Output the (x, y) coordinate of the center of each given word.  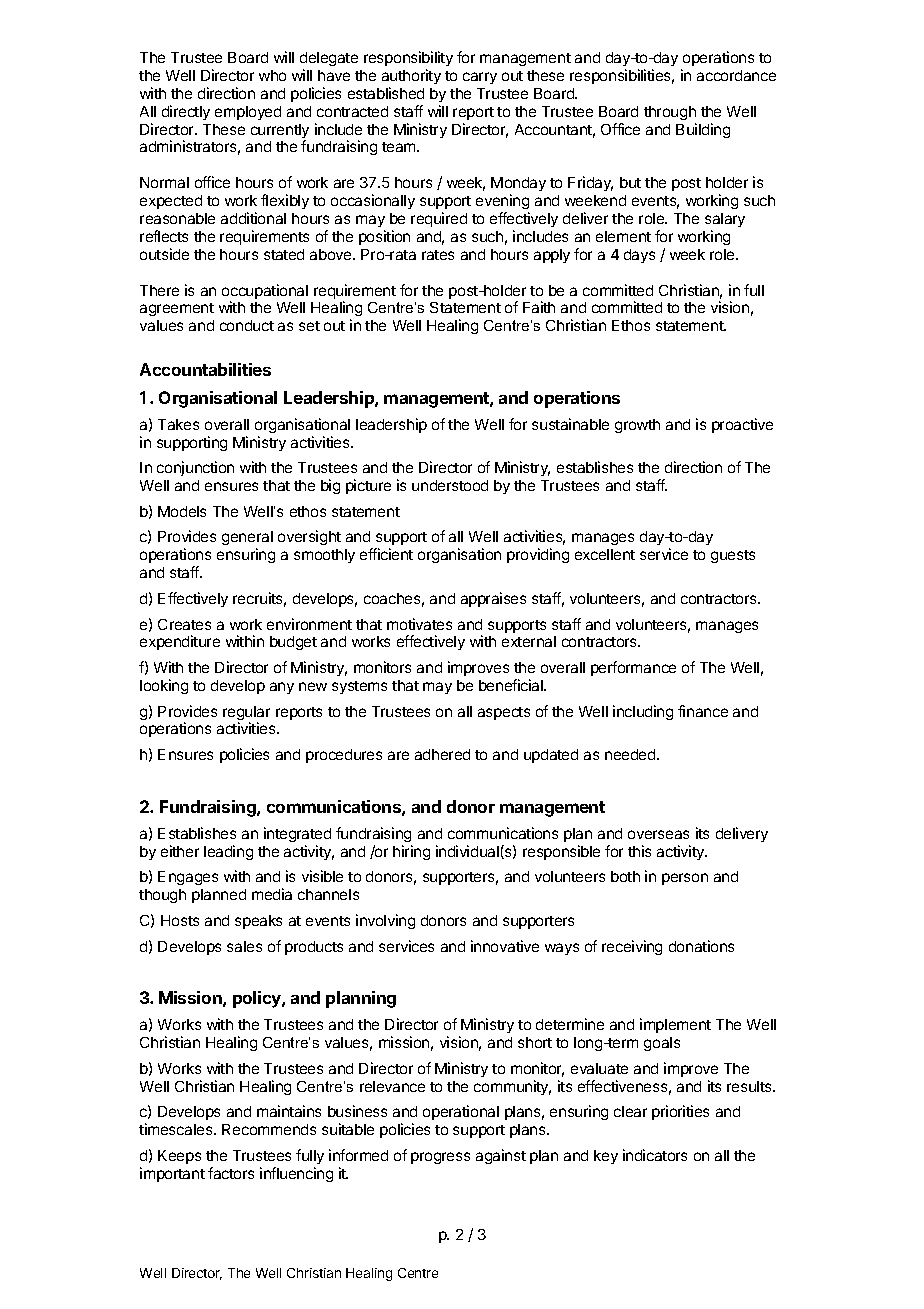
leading (228, 852)
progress (440, 1158)
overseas (658, 834)
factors (231, 1173)
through (670, 113)
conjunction (195, 468)
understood (450, 485)
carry (480, 78)
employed (248, 113)
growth (637, 426)
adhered (442, 754)
